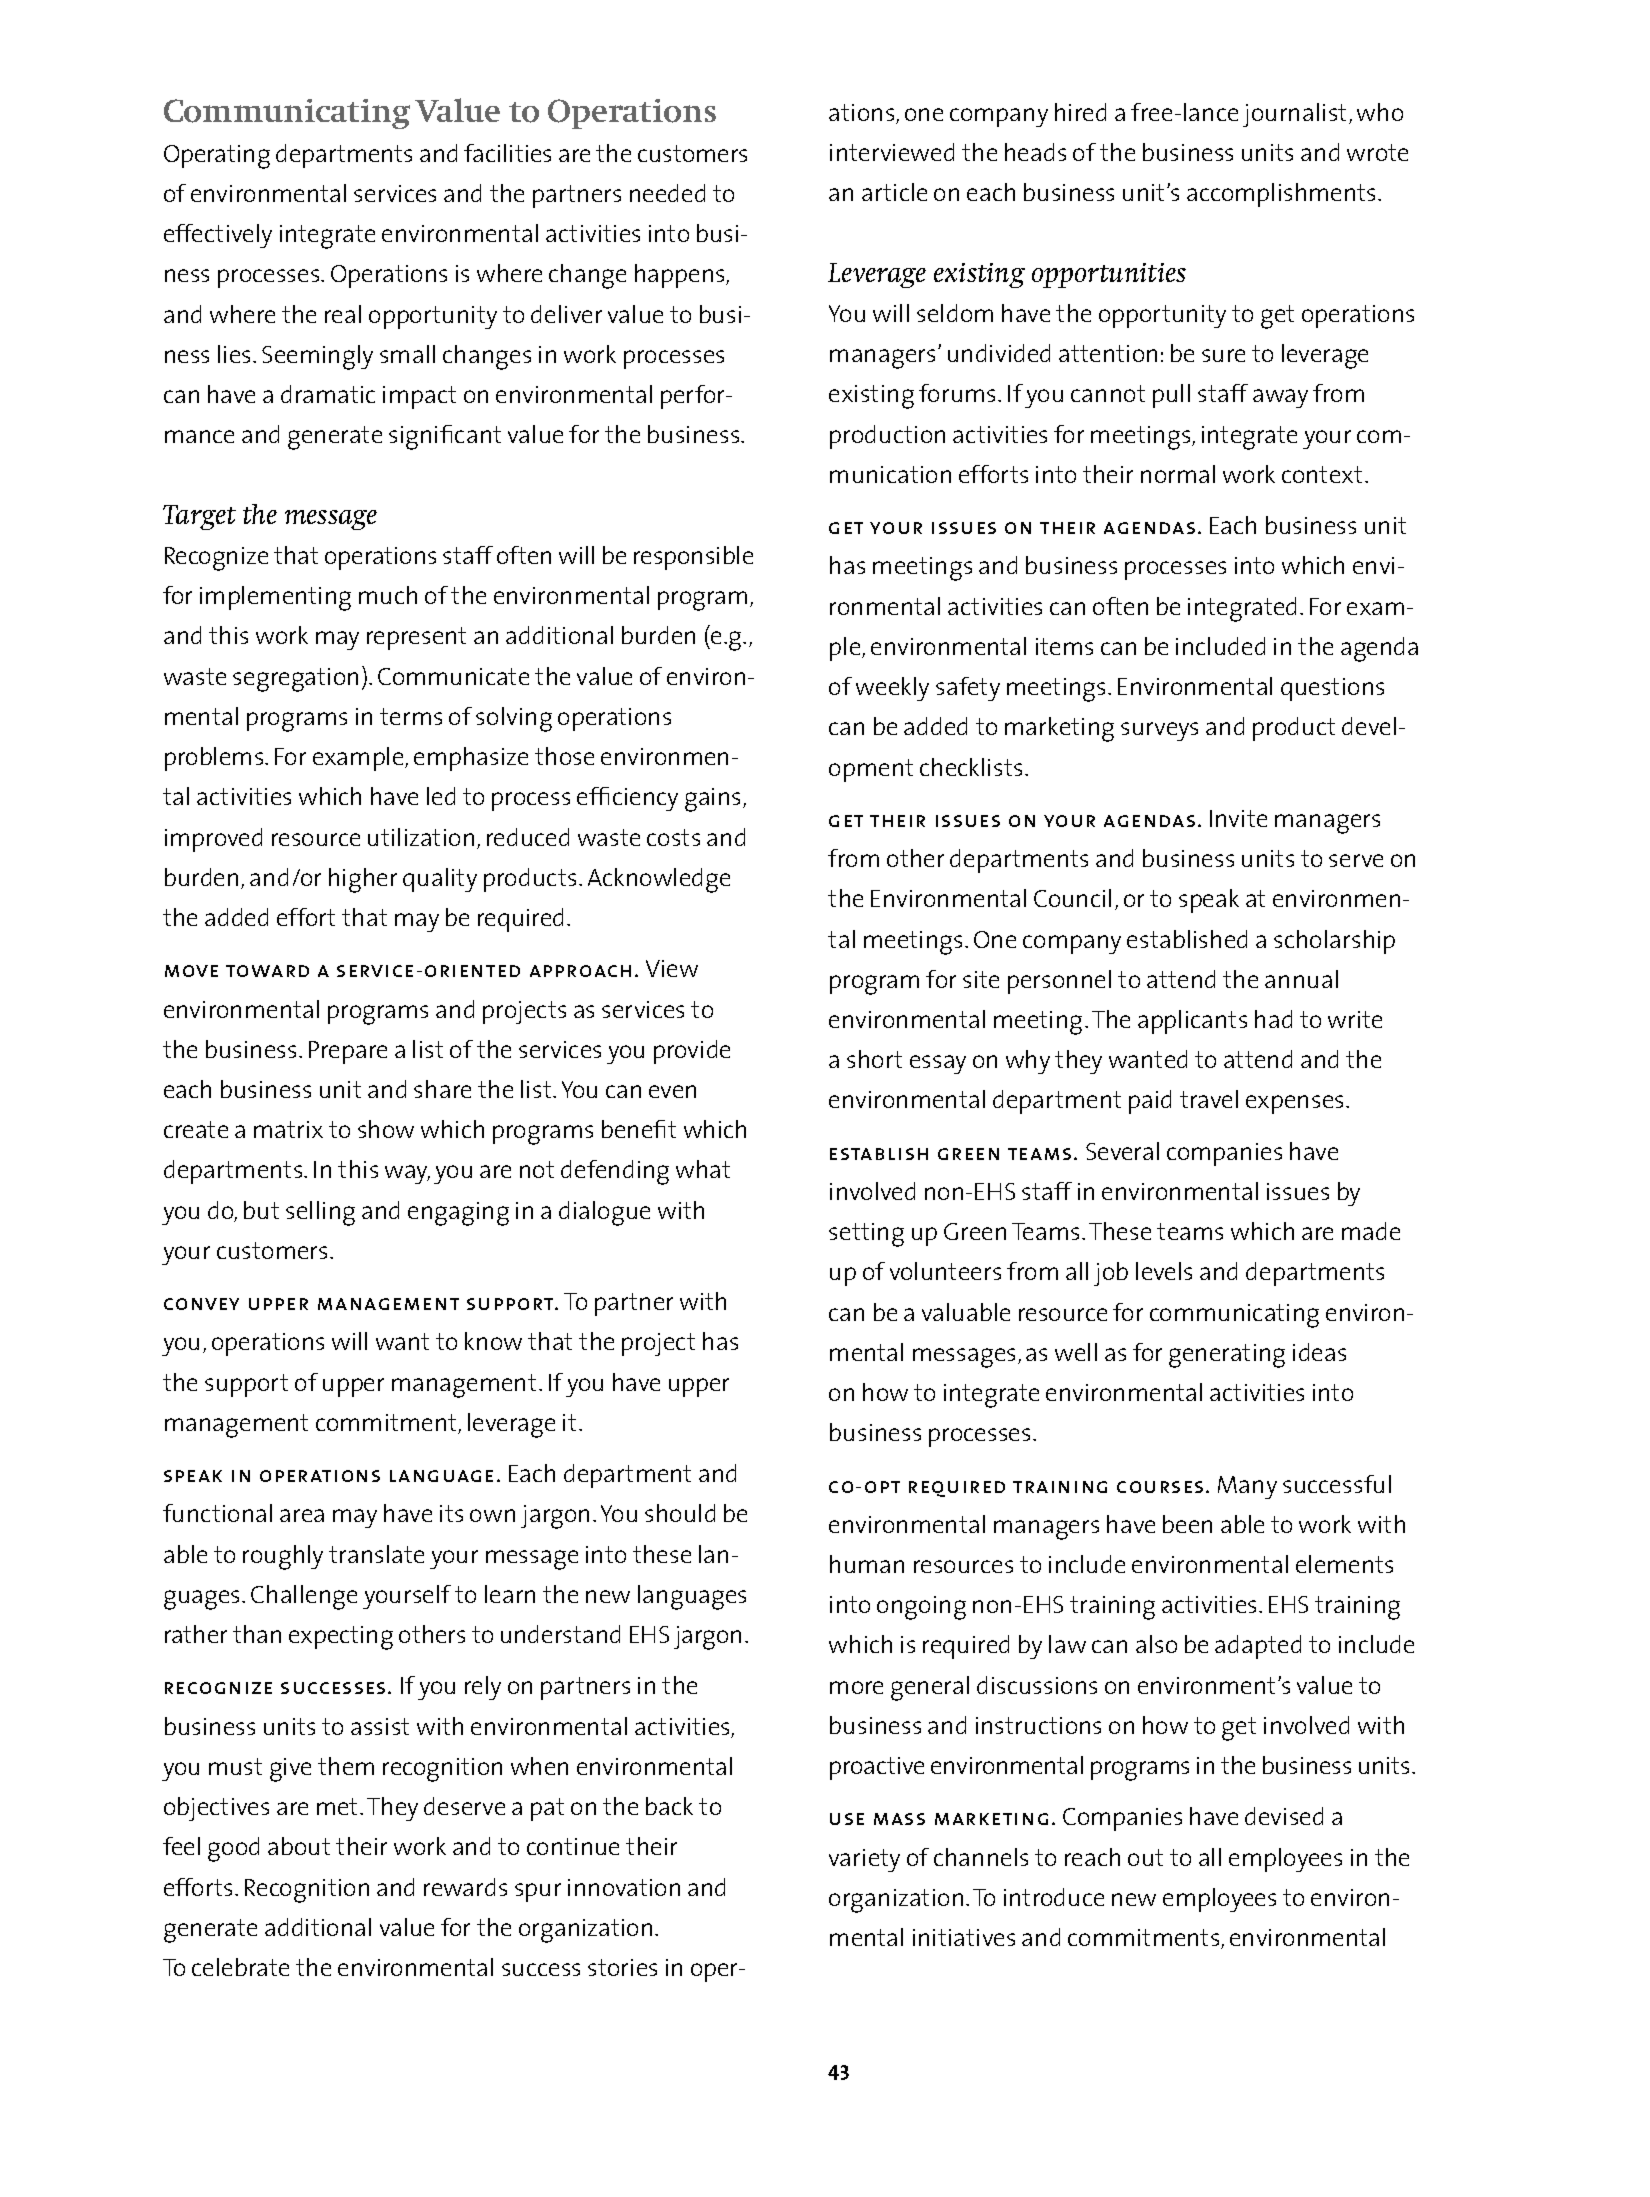  What do you see at coordinates (1281, 195) in the document?
I see `accomplishments` at bounding box center [1281, 195].
